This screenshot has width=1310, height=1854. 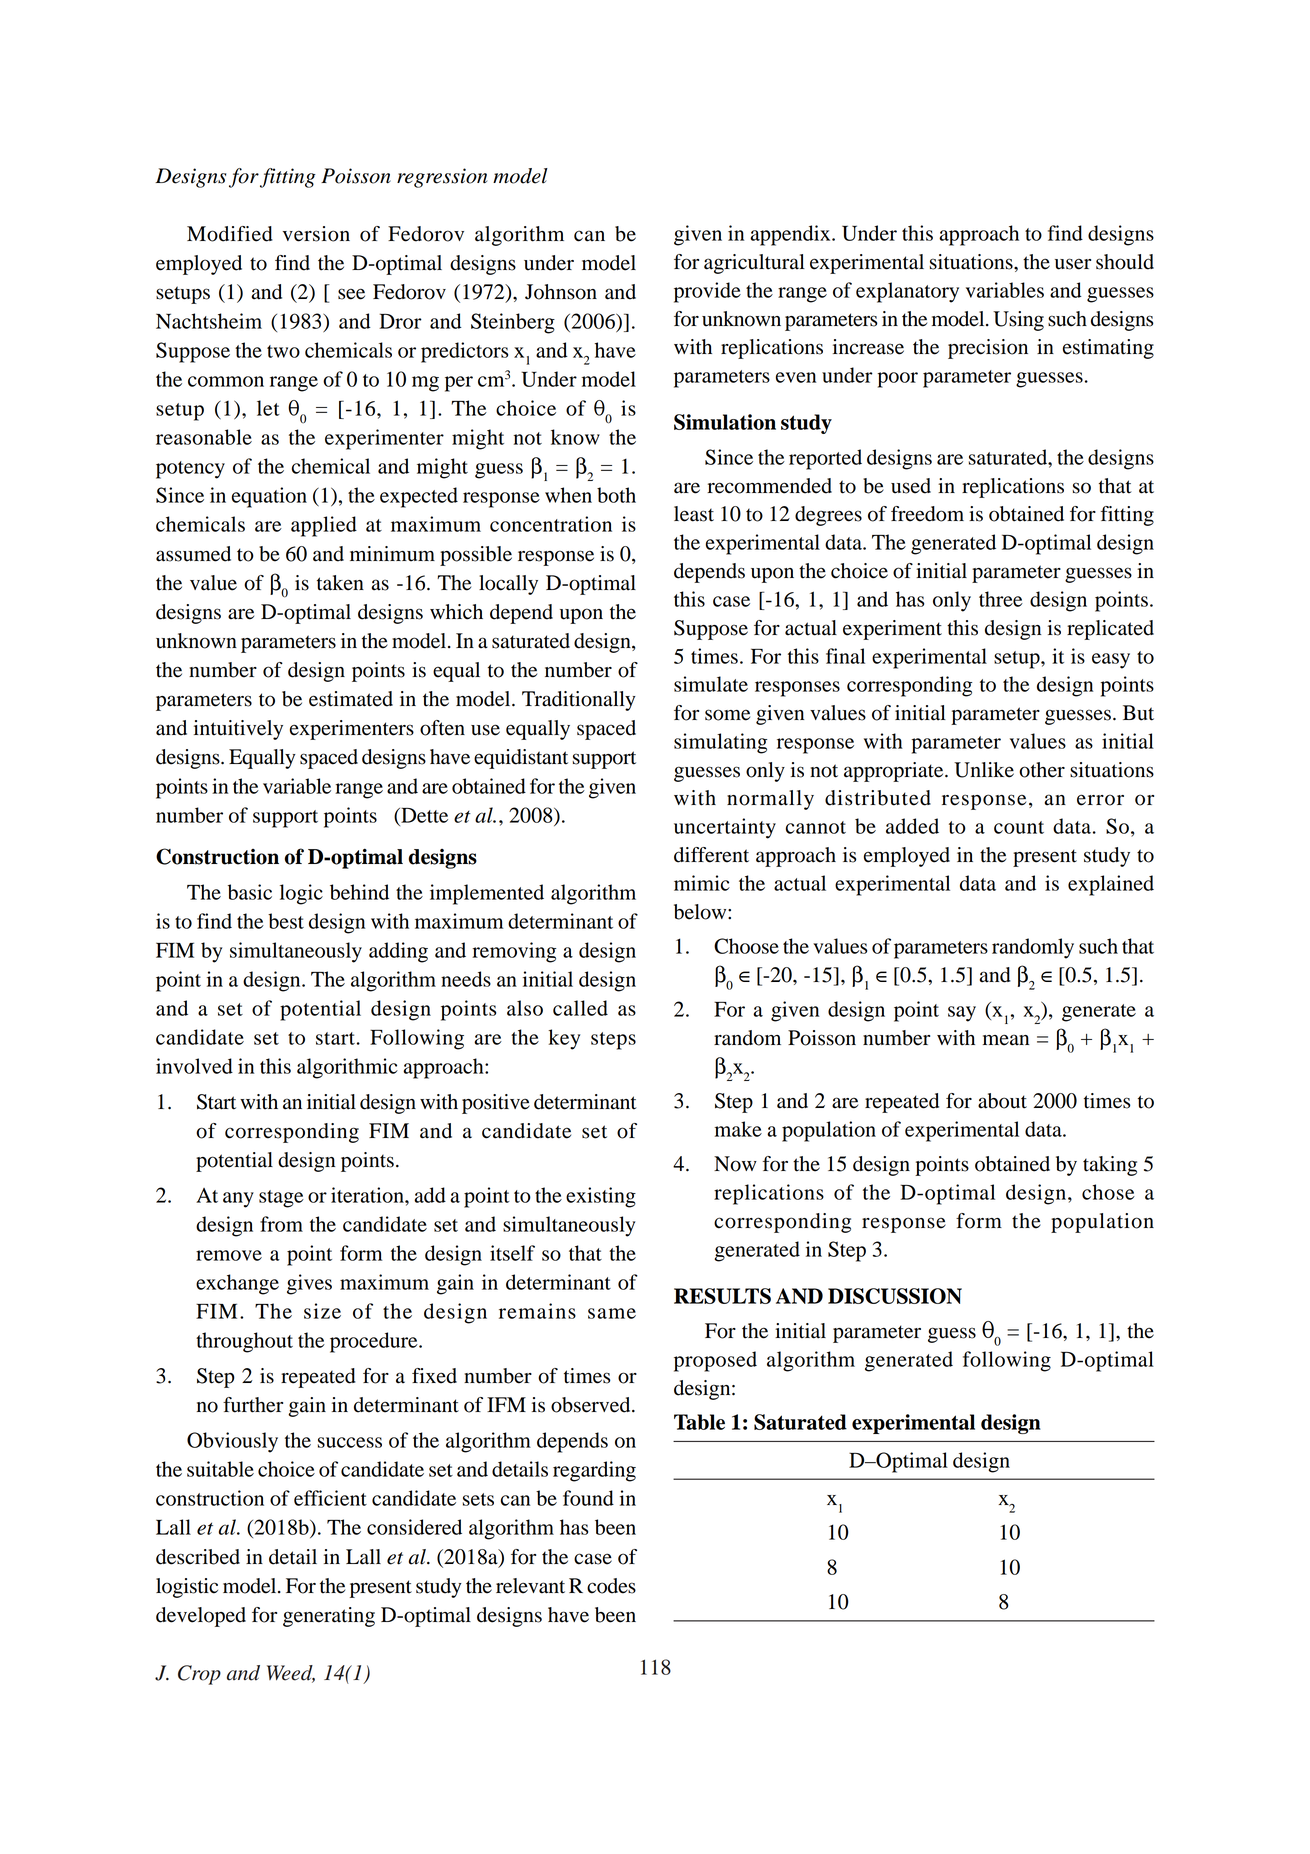 What do you see at coordinates (309, 1284) in the screenshot?
I see `gives` at bounding box center [309, 1284].
